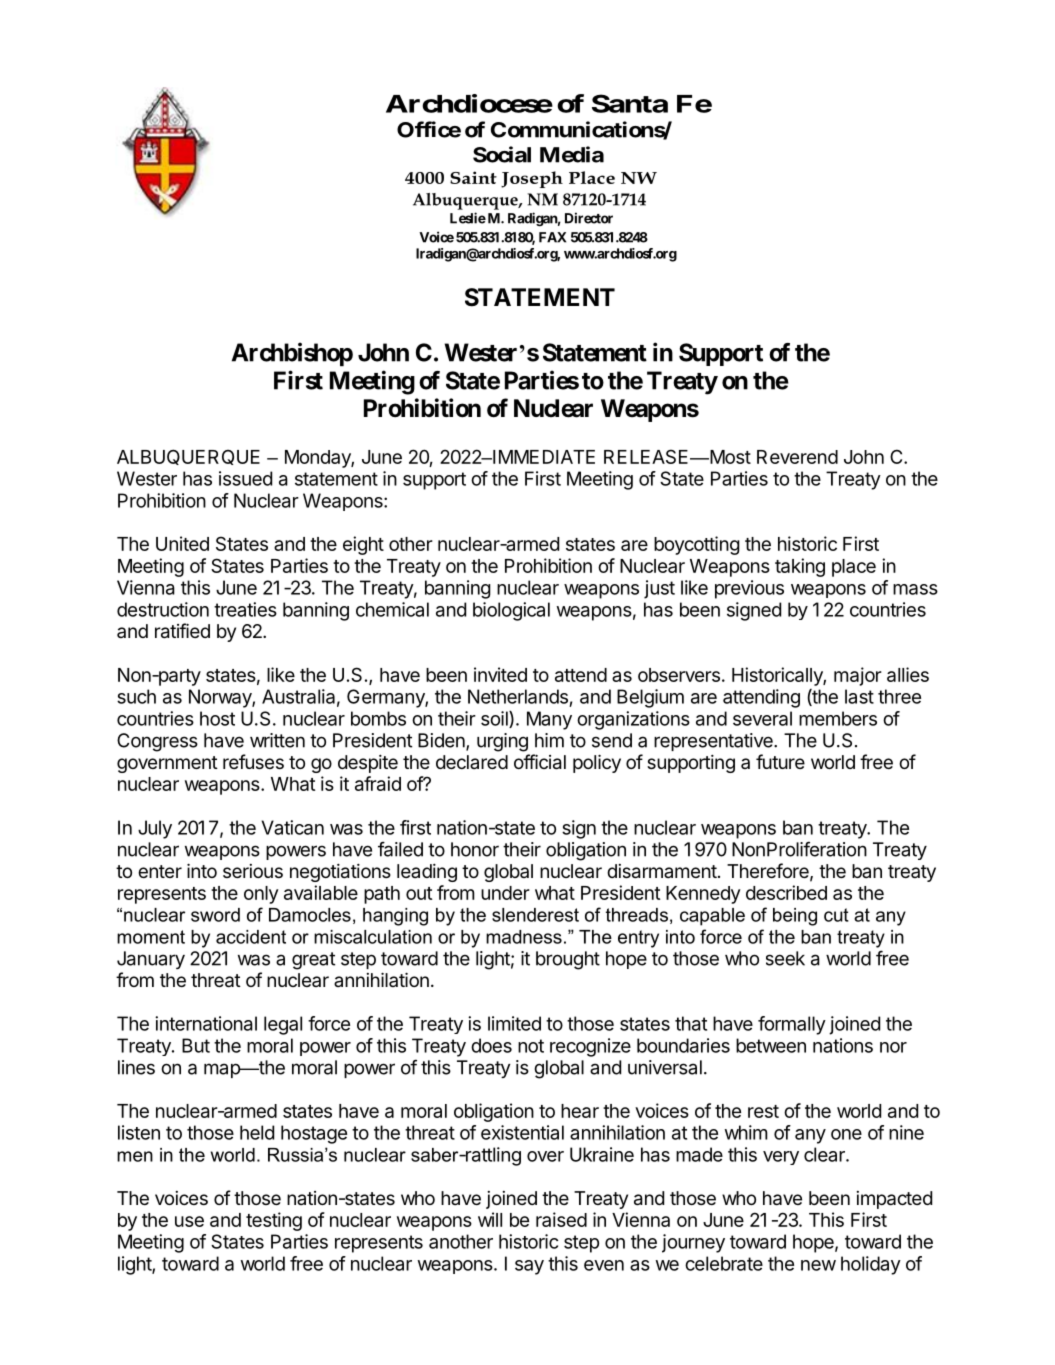  What do you see at coordinates (524, 937) in the screenshot?
I see `madness` at bounding box center [524, 937].
